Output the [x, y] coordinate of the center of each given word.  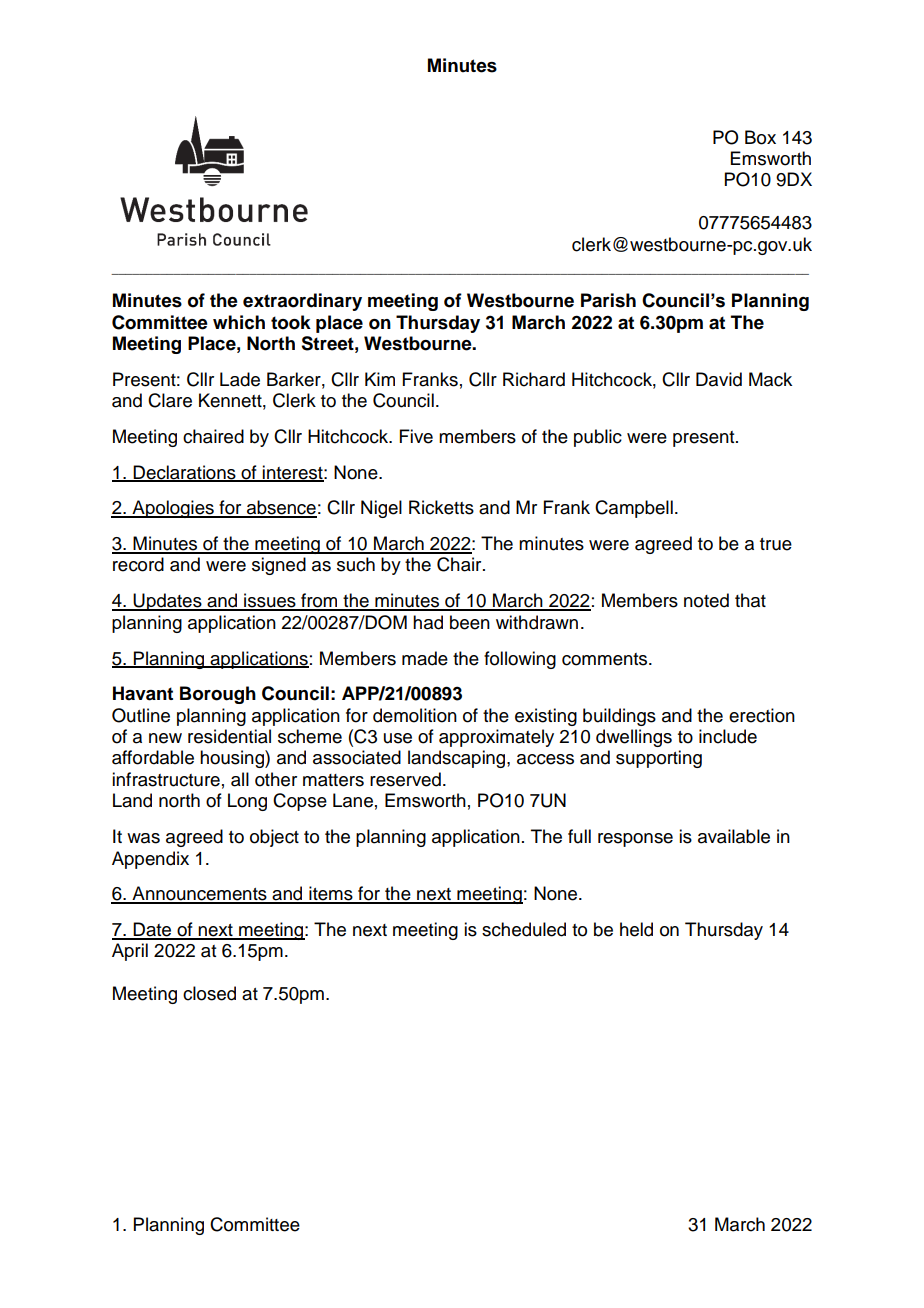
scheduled [524, 929]
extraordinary [302, 302]
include [728, 736]
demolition [415, 715]
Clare [170, 400]
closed [209, 993]
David [719, 379]
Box [760, 137]
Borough [218, 695]
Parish [608, 300]
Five [416, 436]
